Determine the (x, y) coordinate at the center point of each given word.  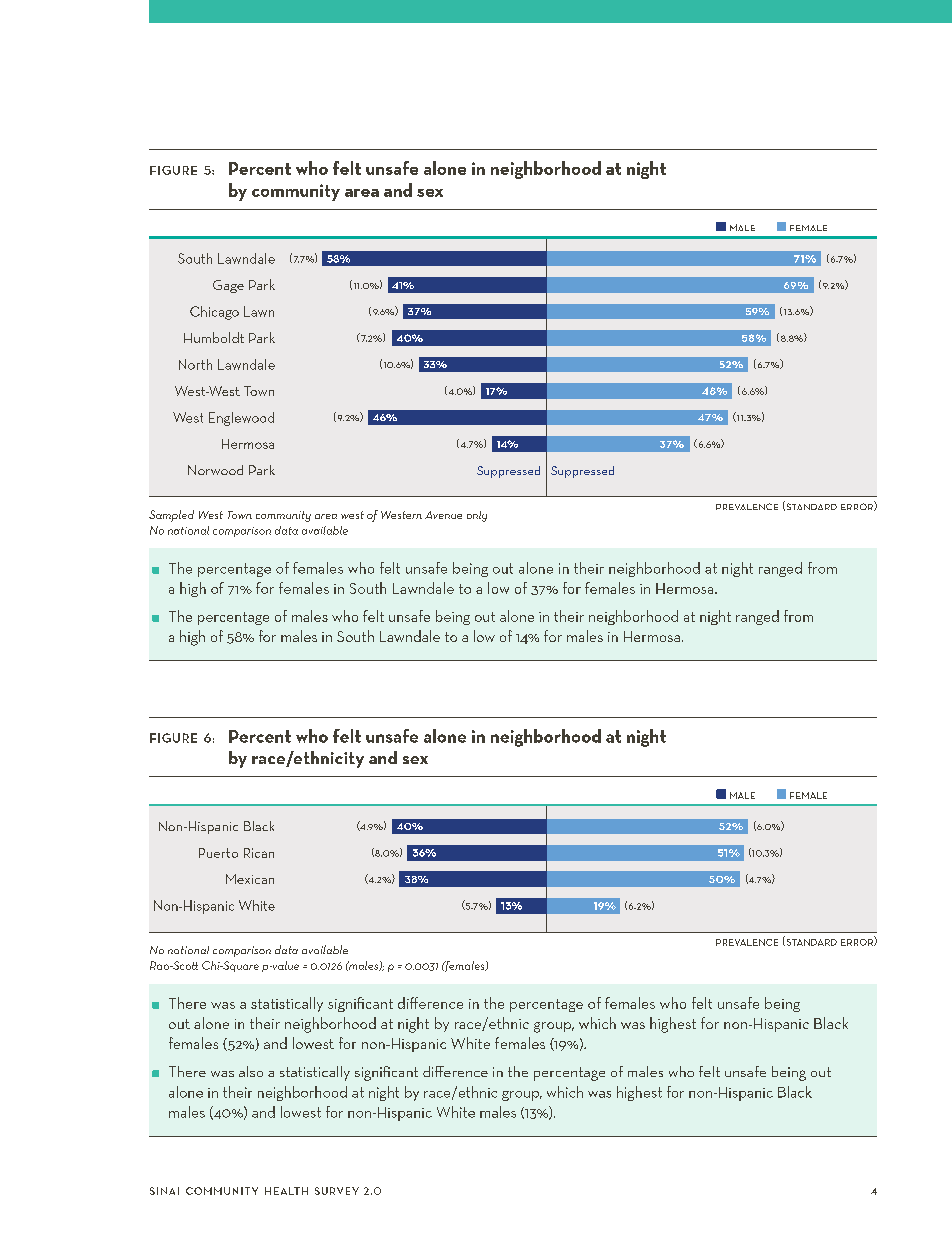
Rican (259, 853)
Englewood (241, 419)
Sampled (171, 516)
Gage (228, 286)
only (477, 516)
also (251, 1071)
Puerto (218, 853)
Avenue (443, 515)
